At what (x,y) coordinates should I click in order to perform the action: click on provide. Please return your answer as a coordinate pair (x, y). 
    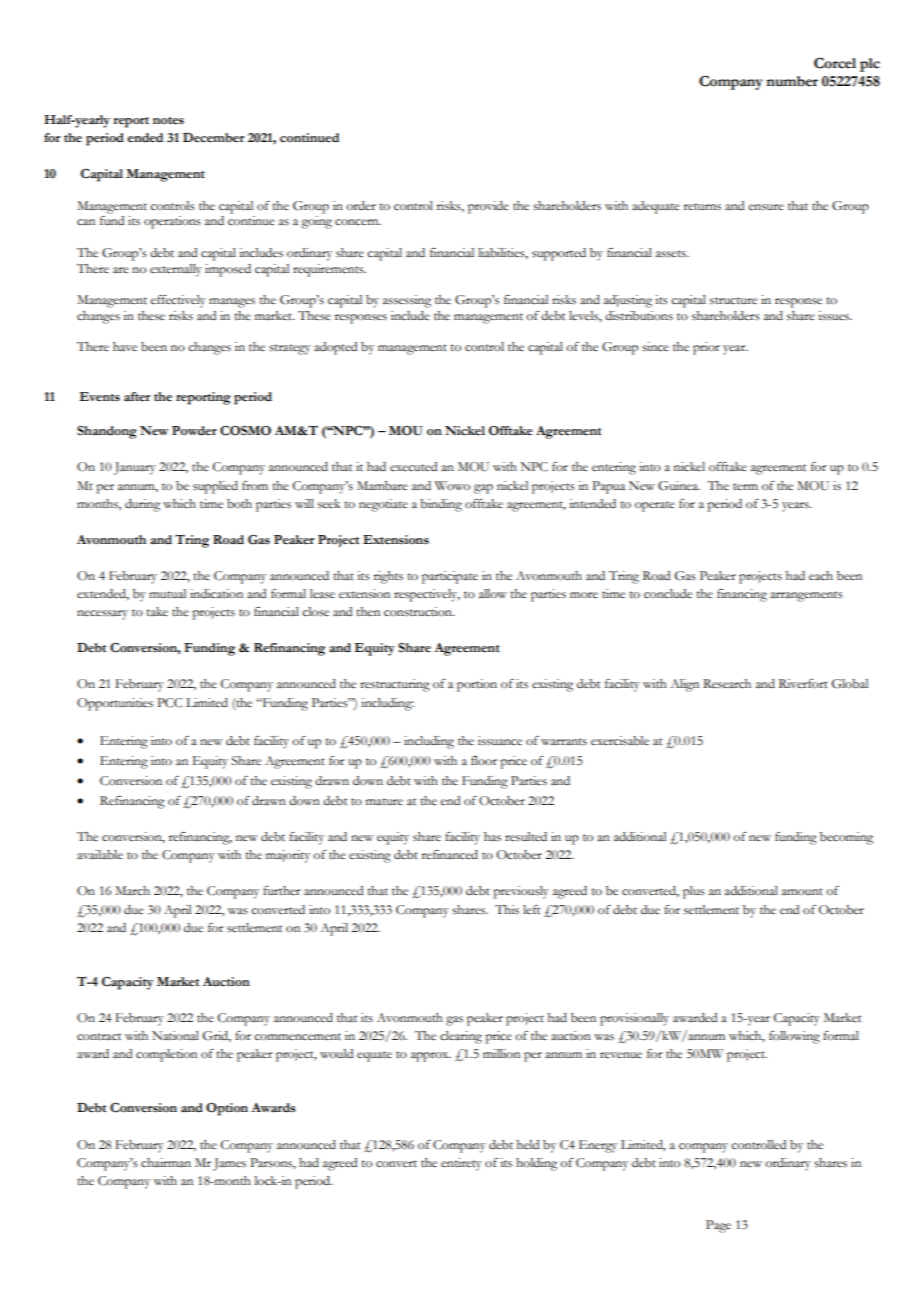
    Looking at the image, I should click on (488, 207).
